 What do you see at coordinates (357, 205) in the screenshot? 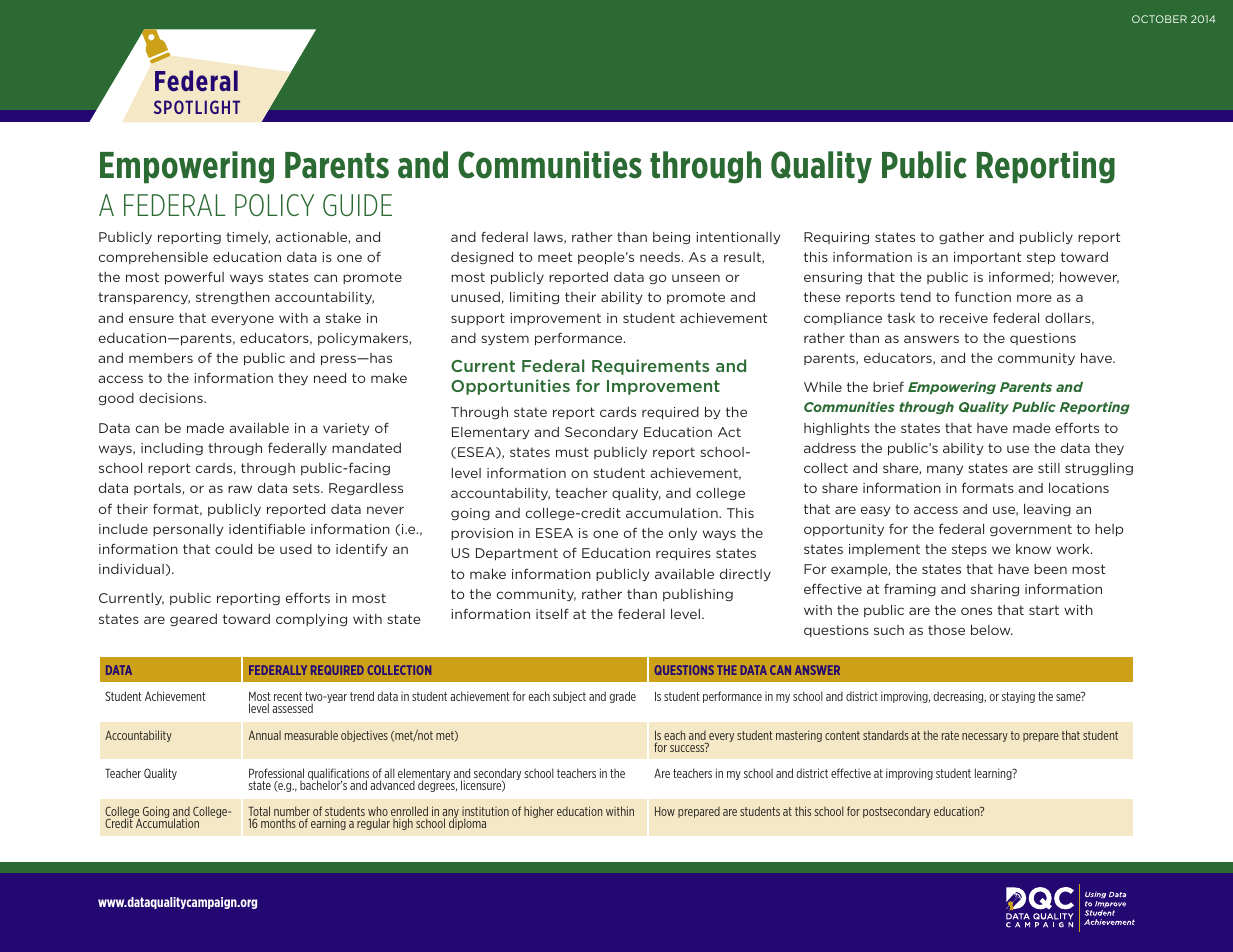
I see `GUIDE` at bounding box center [357, 205].
